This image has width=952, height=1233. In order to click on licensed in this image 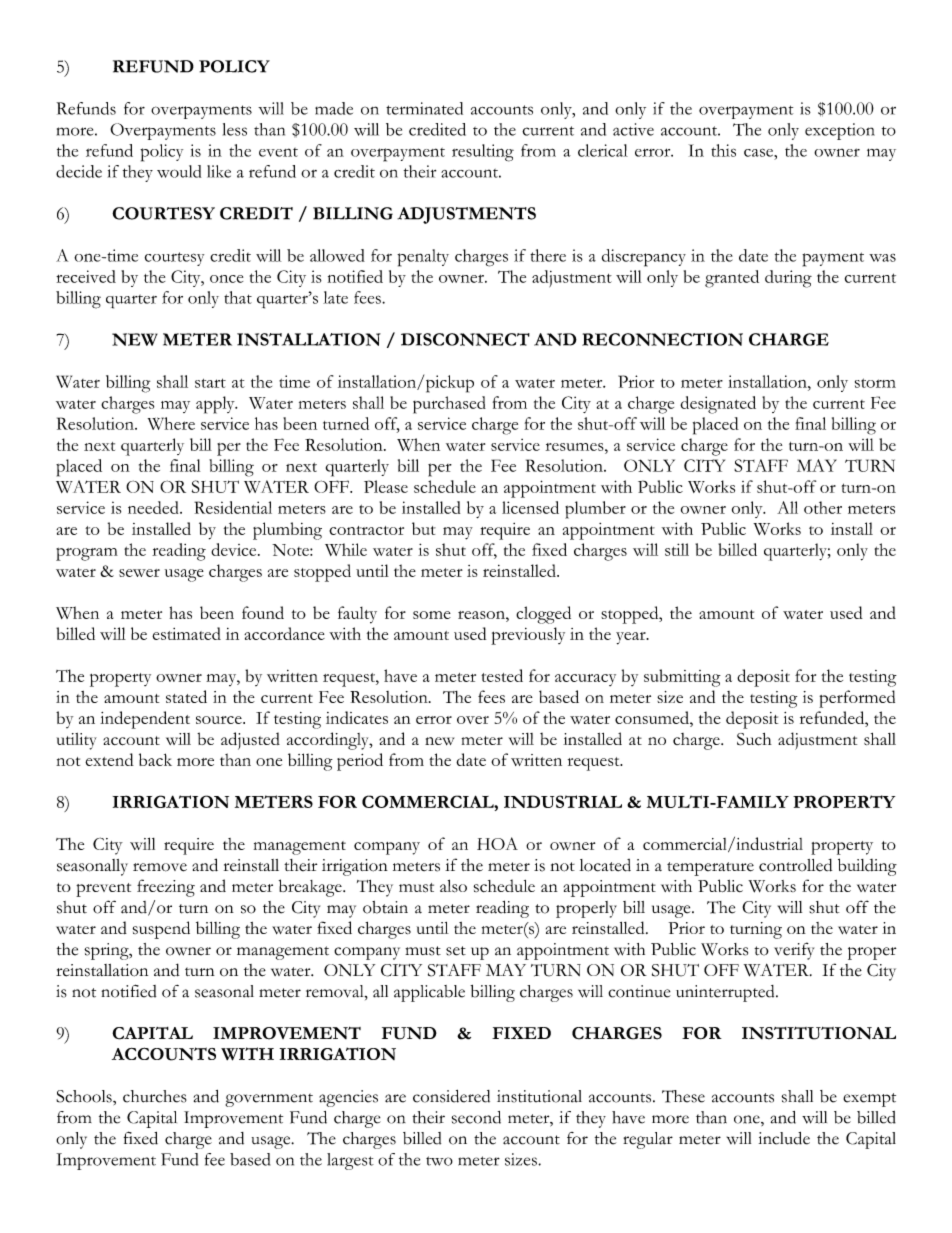, I will do `click(530, 507)`.
